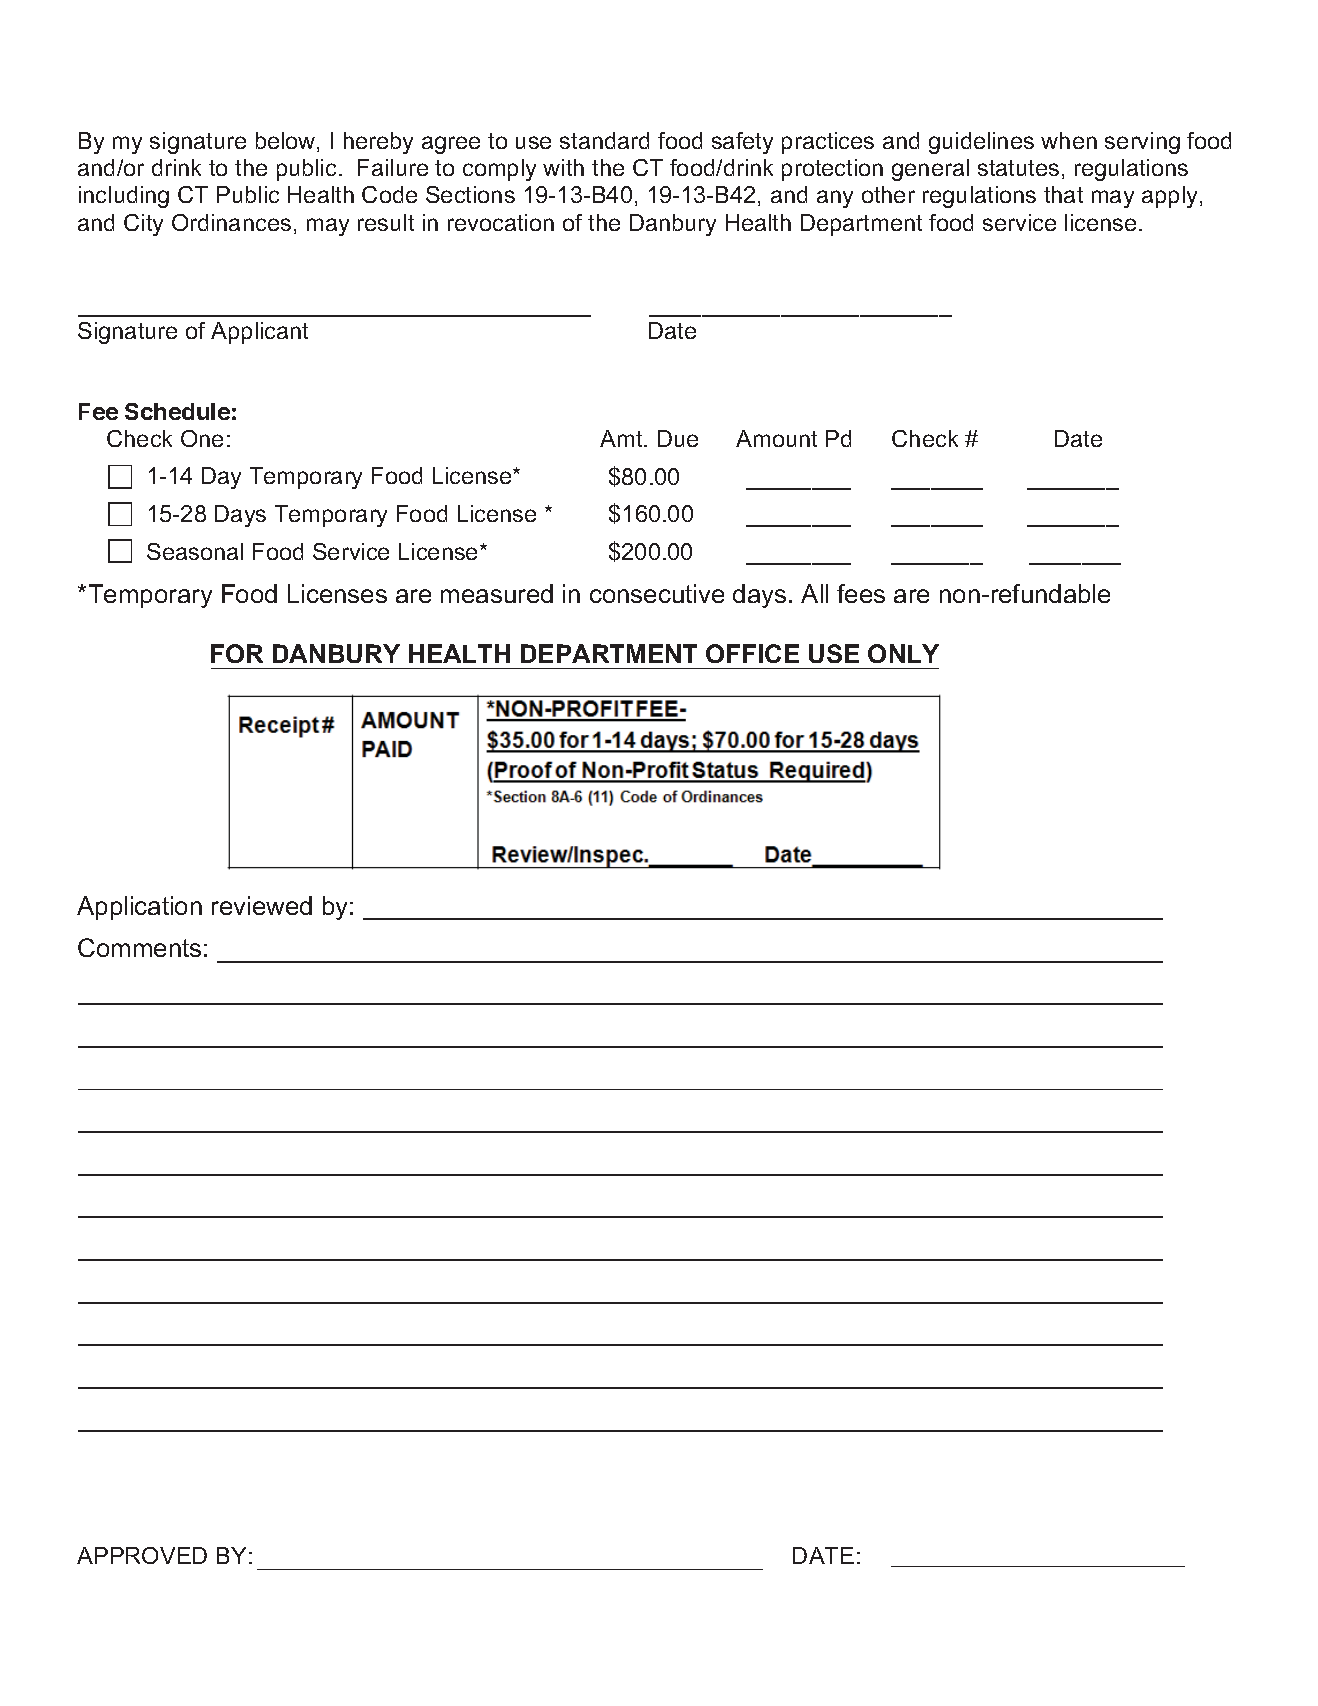 The height and width of the screenshot is (1706, 1318). Describe the element at coordinates (195, 551) in the screenshot. I see `Seasonal` at that location.
